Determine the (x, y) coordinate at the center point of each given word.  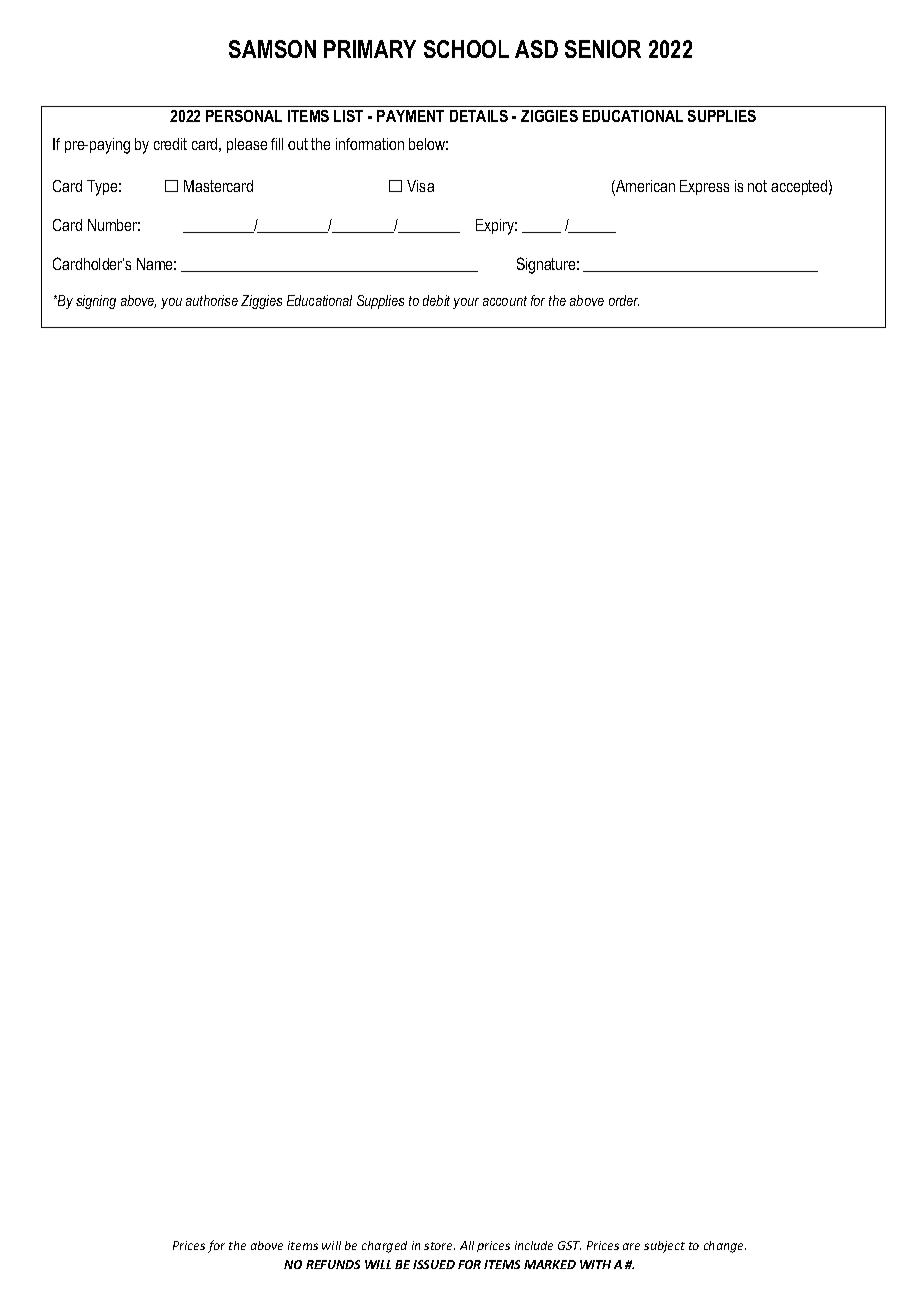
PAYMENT (410, 116)
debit (436, 300)
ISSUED (434, 1264)
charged (384, 1247)
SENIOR (603, 49)
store (439, 1246)
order (624, 300)
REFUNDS (333, 1264)
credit (170, 144)
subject (664, 1247)
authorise (212, 300)
